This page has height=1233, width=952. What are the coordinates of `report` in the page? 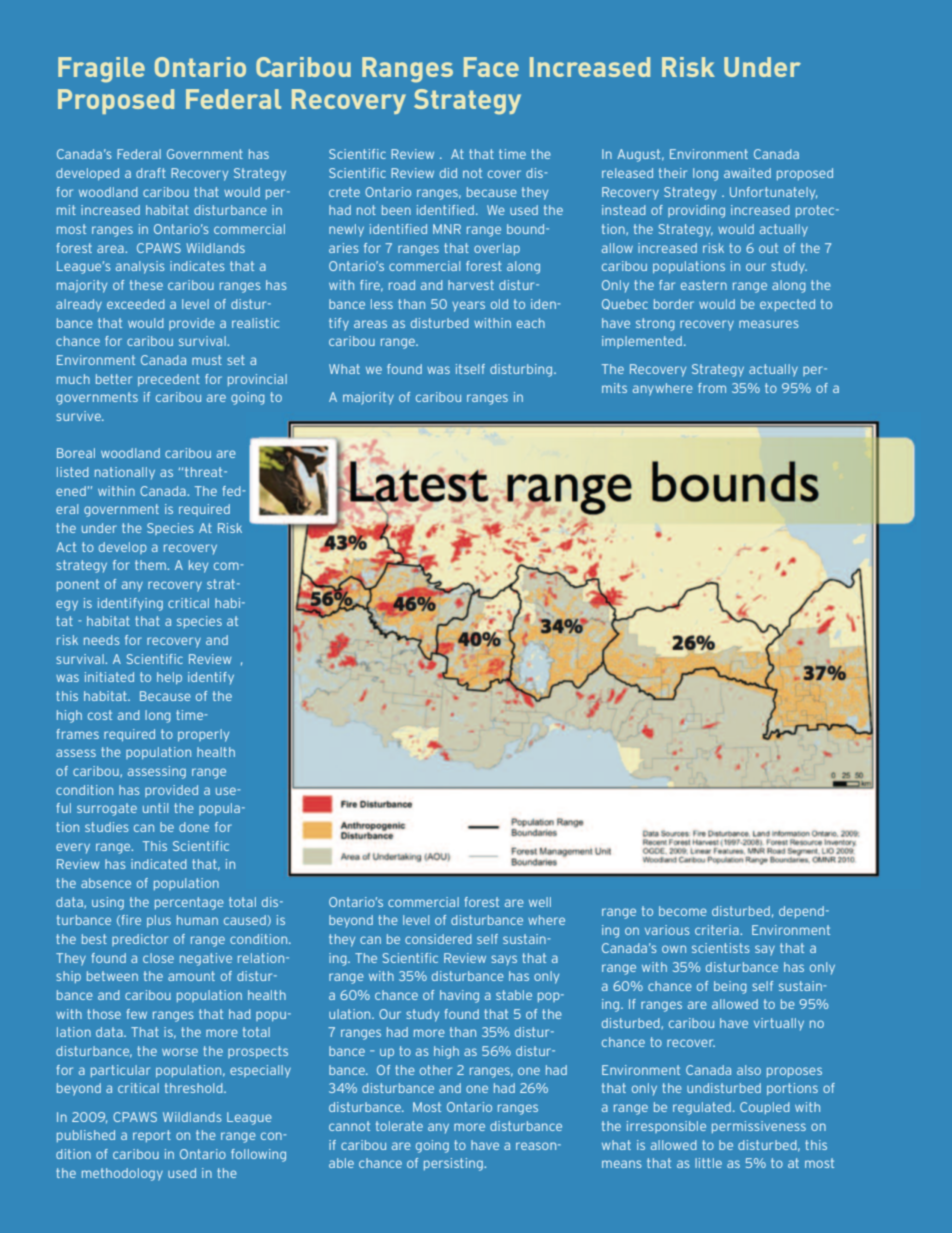 It's located at (152, 1136).
